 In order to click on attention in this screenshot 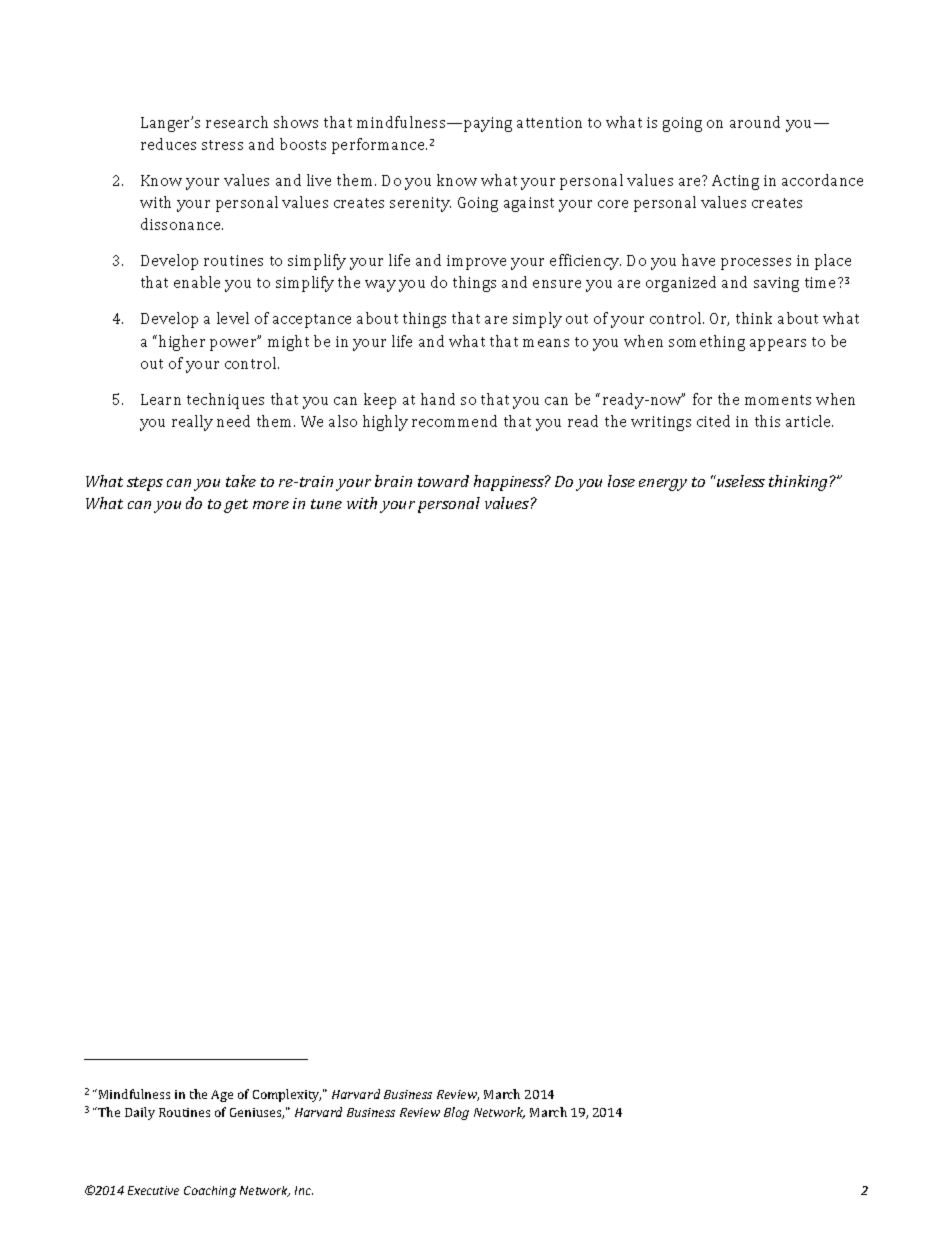, I will do `click(549, 122)`.
